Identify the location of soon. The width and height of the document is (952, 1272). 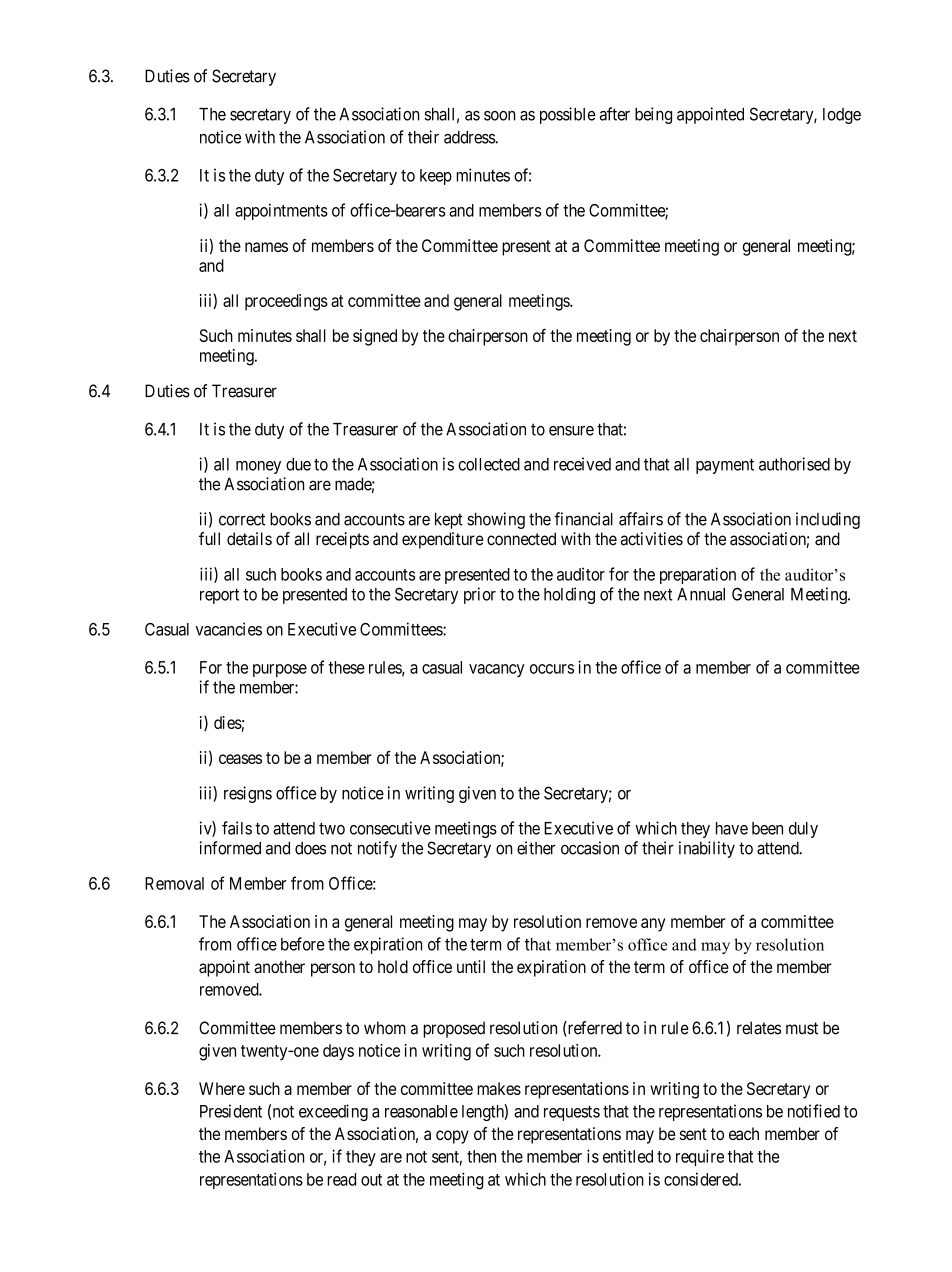
(499, 116).
